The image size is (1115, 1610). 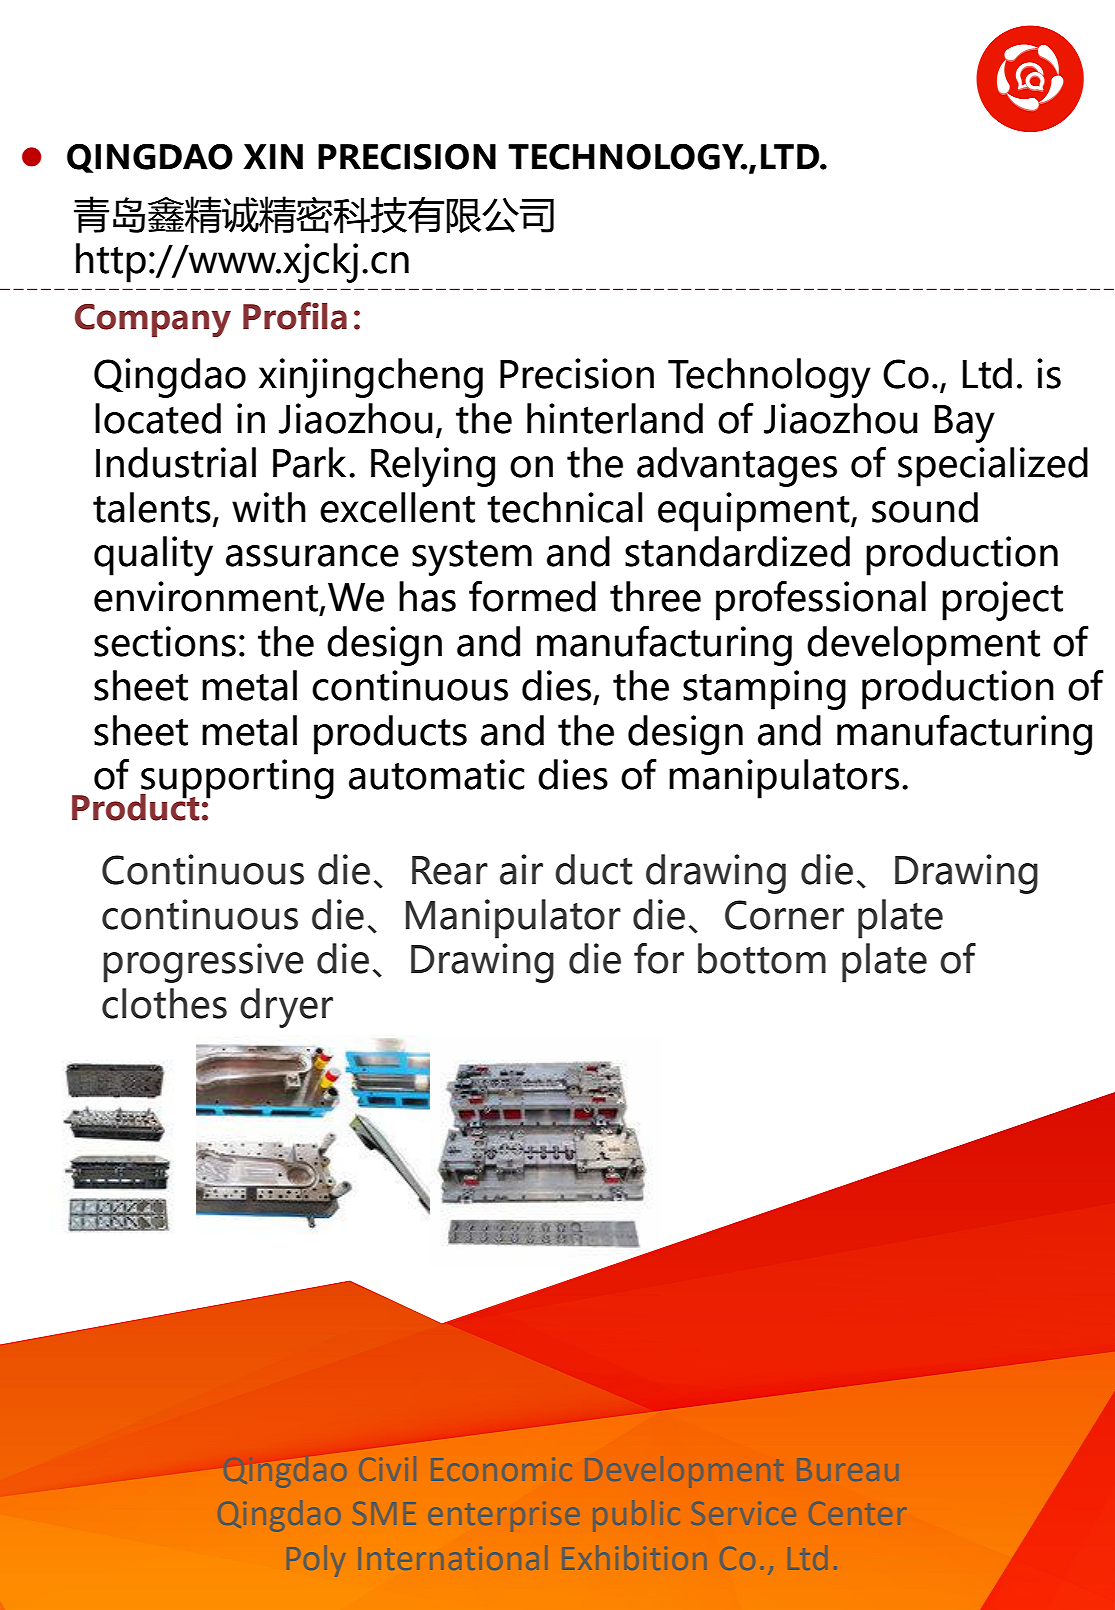 I want to click on Bay, so click(x=965, y=424).
